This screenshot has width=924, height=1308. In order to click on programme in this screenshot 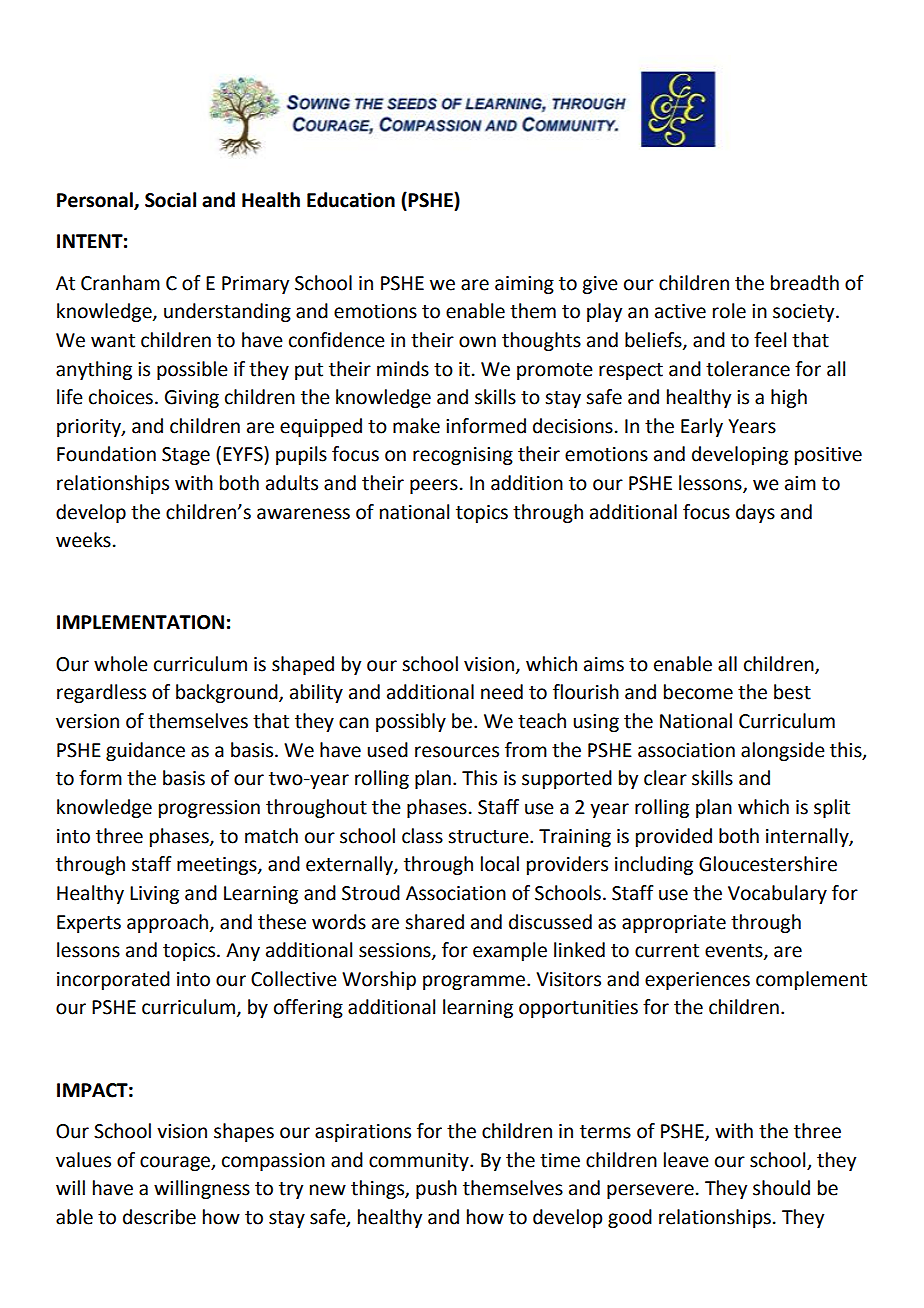, I will do `click(474, 982)`.
